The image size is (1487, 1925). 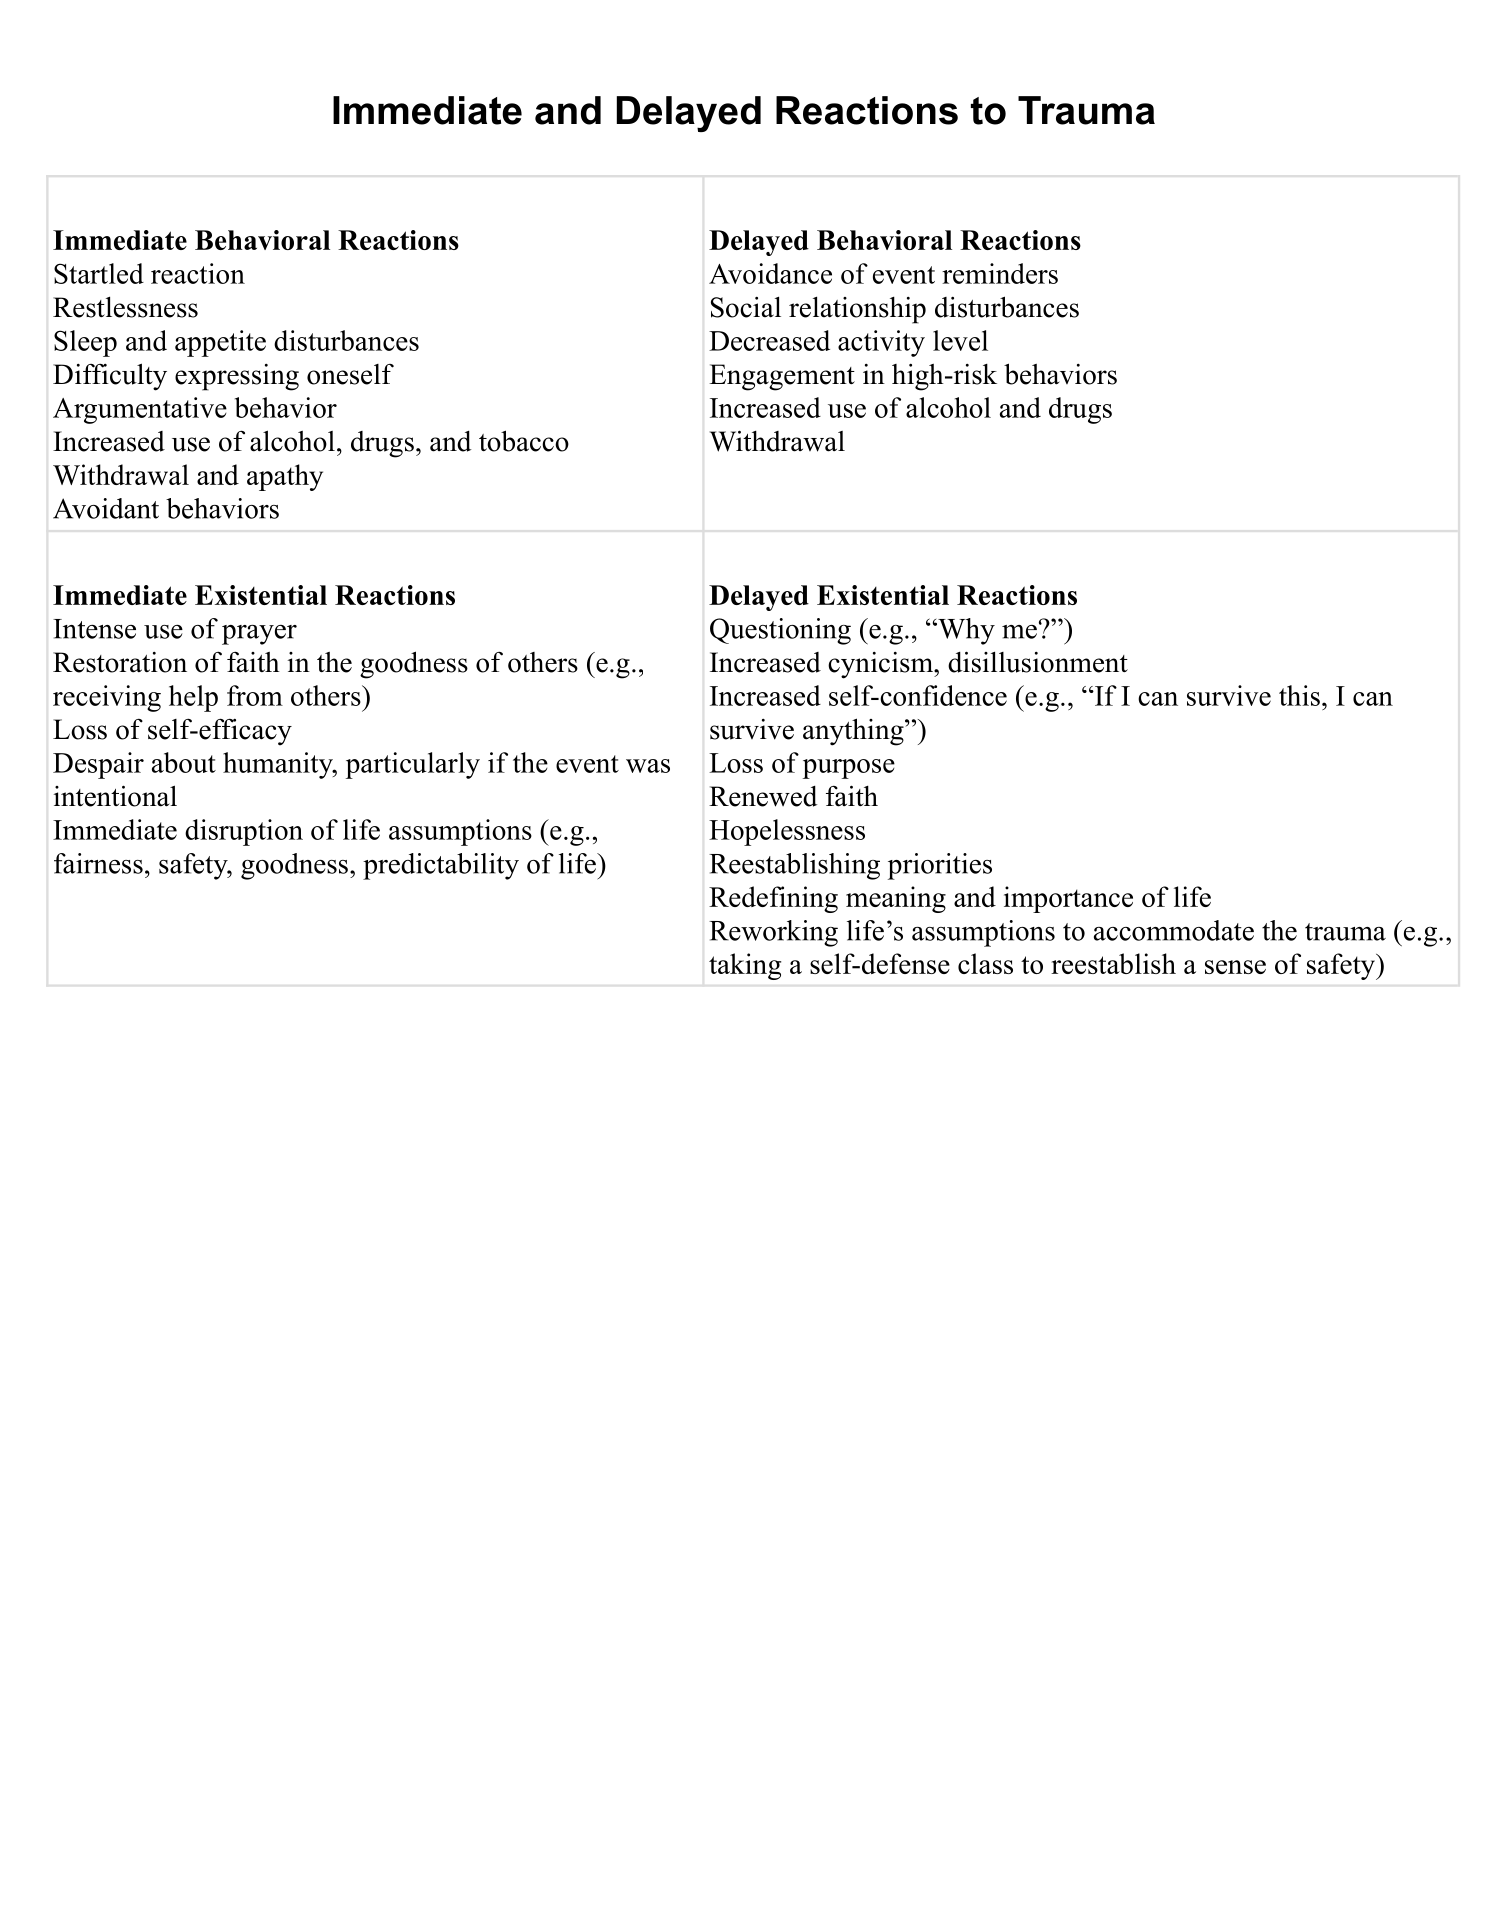 What do you see at coordinates (746, 307) in the image?
I see `Social` at bounding box center [746, 307].
